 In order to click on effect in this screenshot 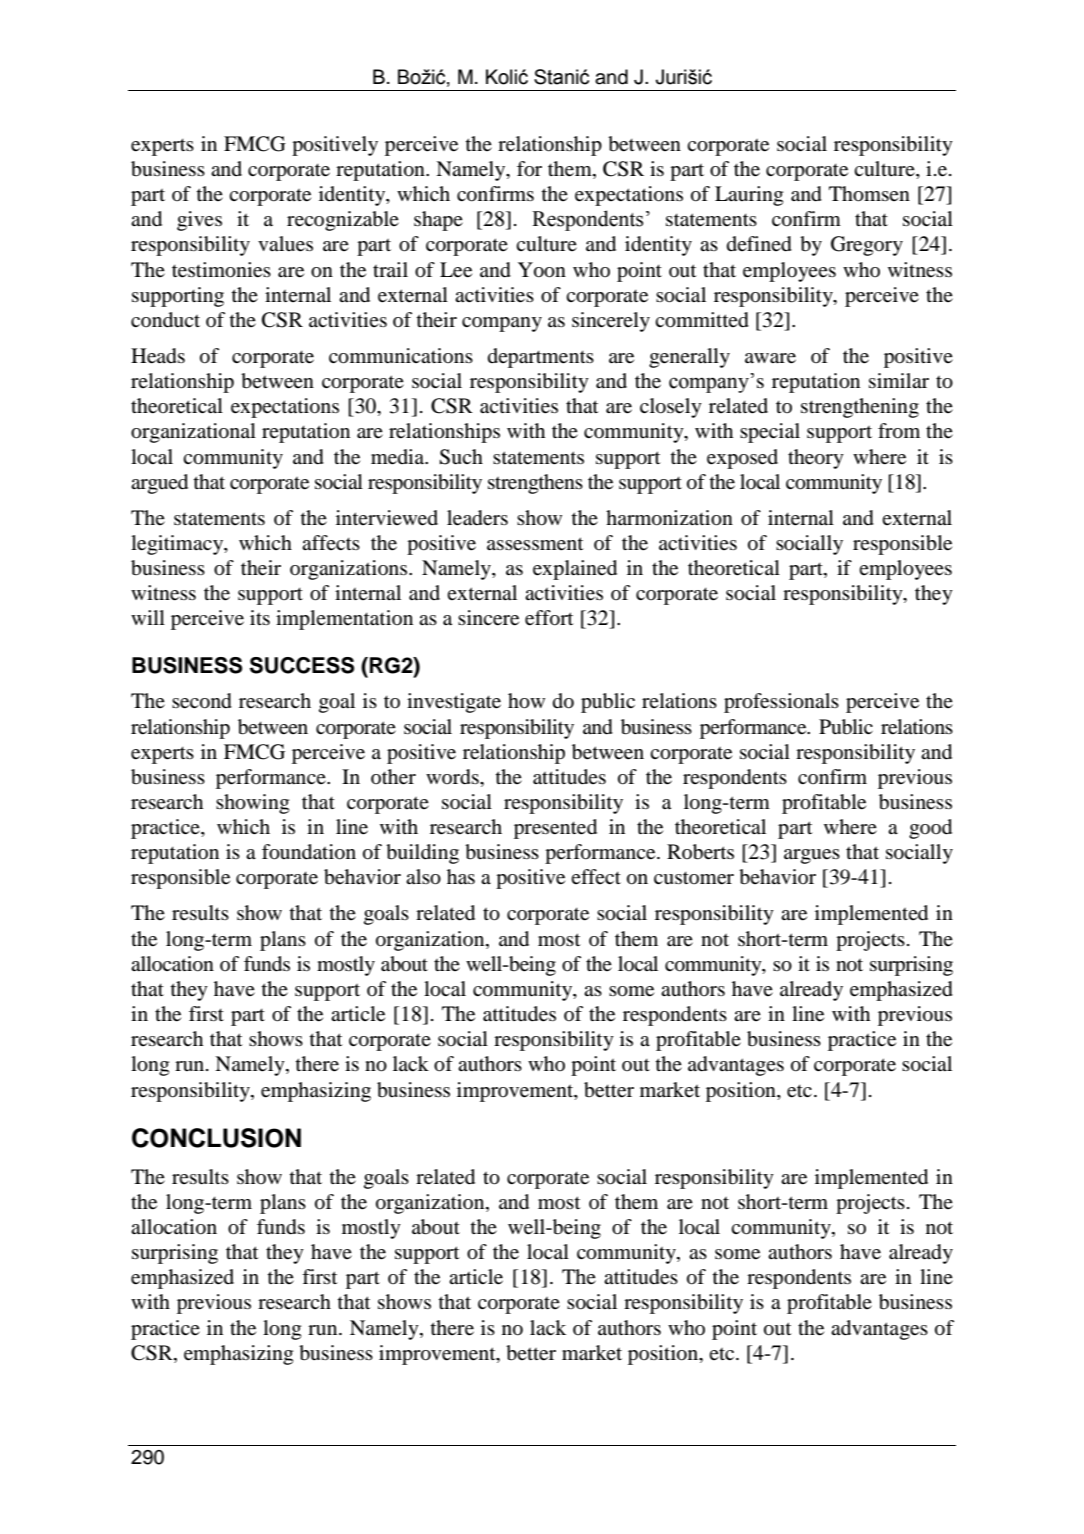, I will do `click(596, 876)`.
